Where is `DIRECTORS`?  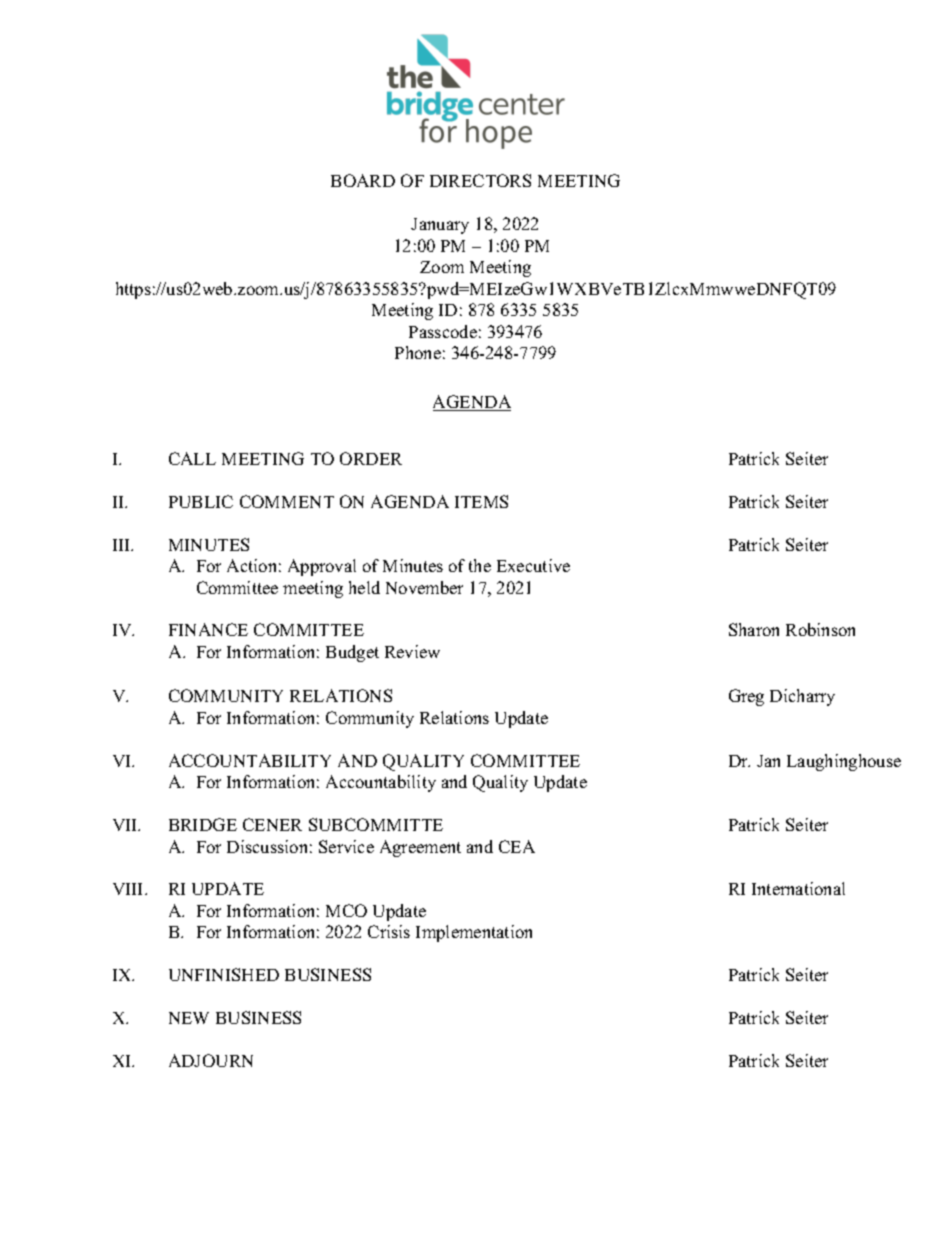
DIRECTORS is located at coordinates (480, 180).
